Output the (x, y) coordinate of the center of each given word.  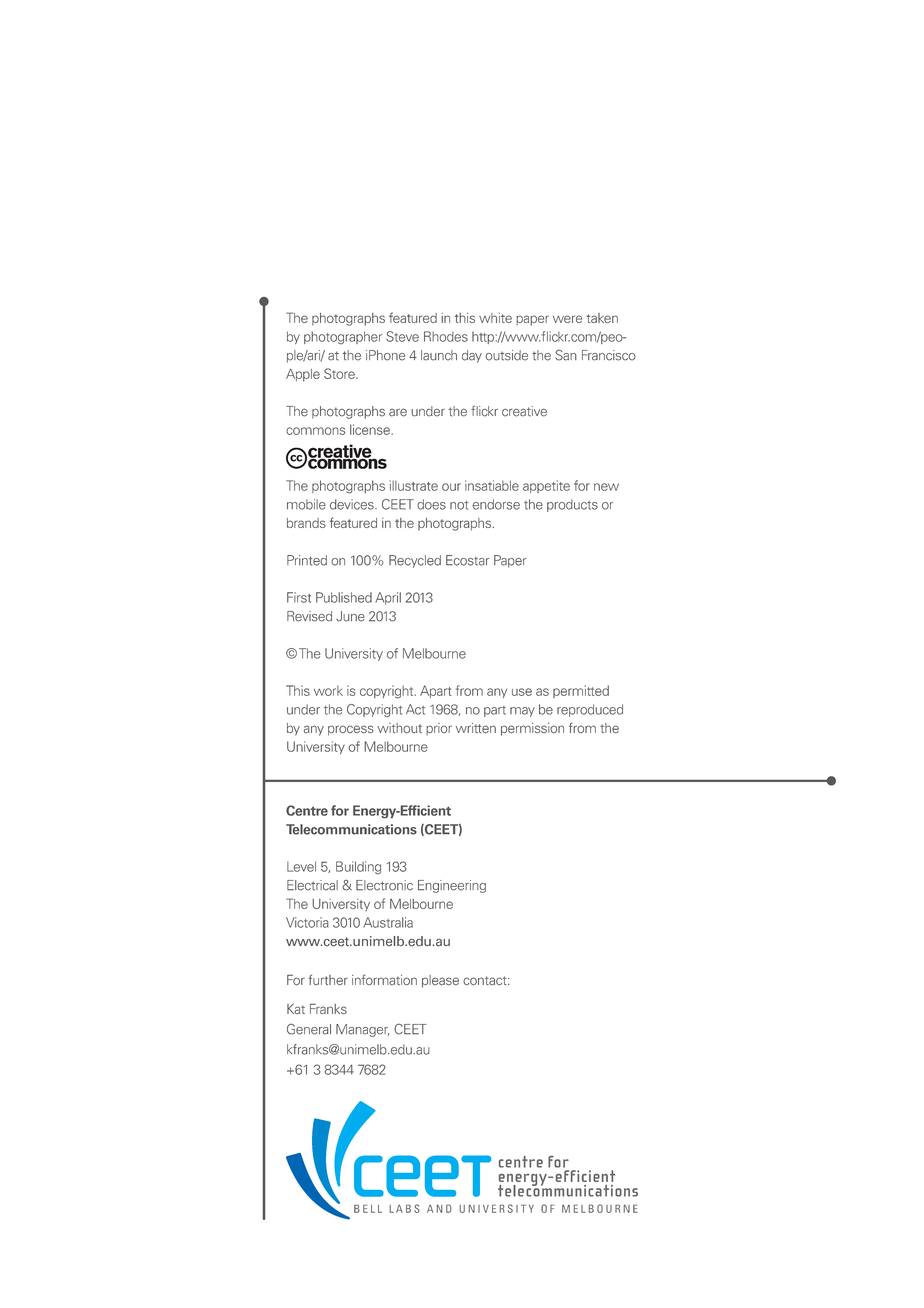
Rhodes (446, 336)
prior (439, 729)
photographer (343, 338)
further (328, 979)
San (566, 355)
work (328, 691)
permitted (581, 691)
